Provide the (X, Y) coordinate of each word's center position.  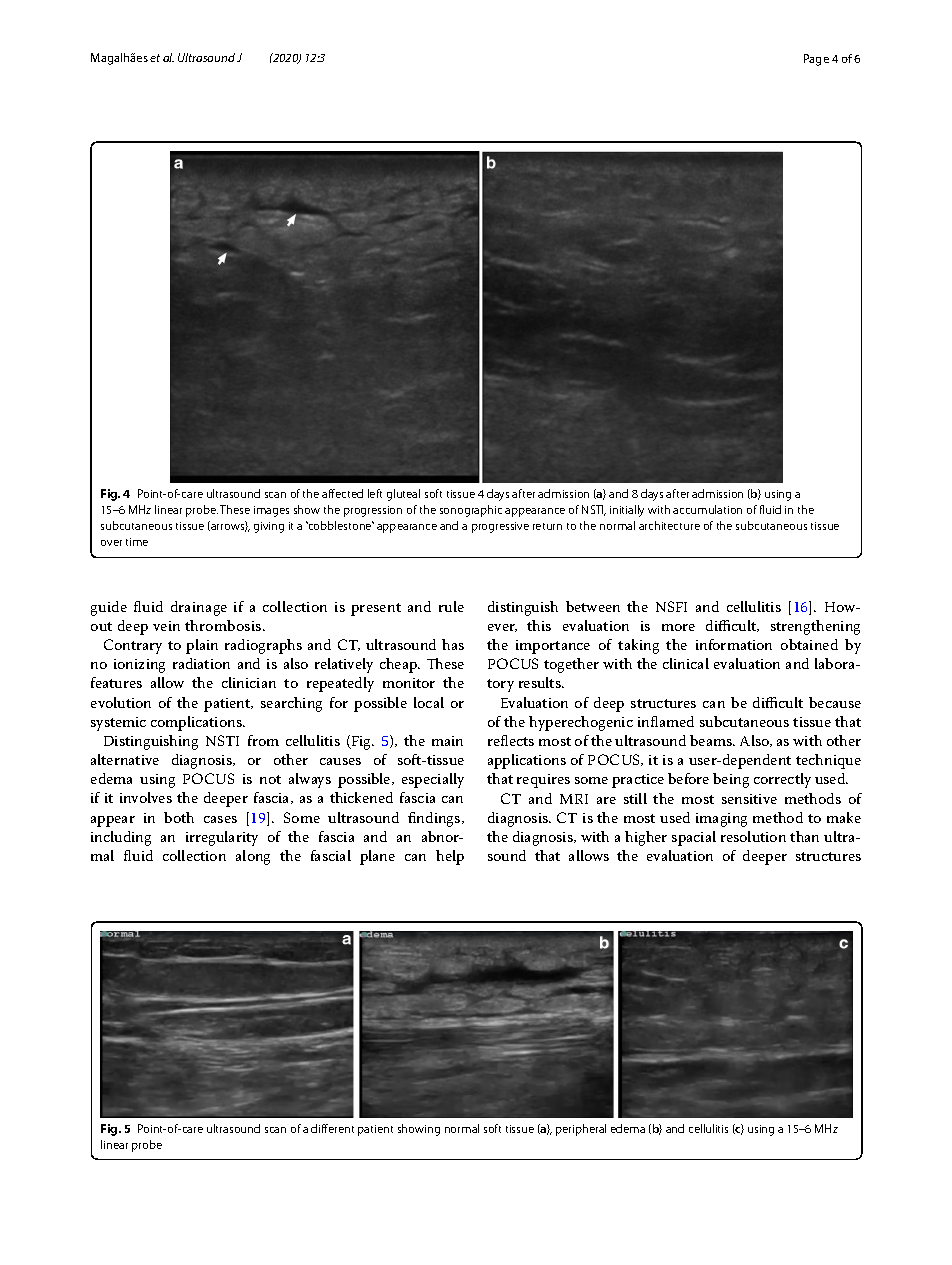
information (734, 644)
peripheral (581, 1130)
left (375, 493)
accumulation (707, 509)
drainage (199, 608)
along (253, 857)
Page (816, 60)
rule (451, 606)
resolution (753, 836)
